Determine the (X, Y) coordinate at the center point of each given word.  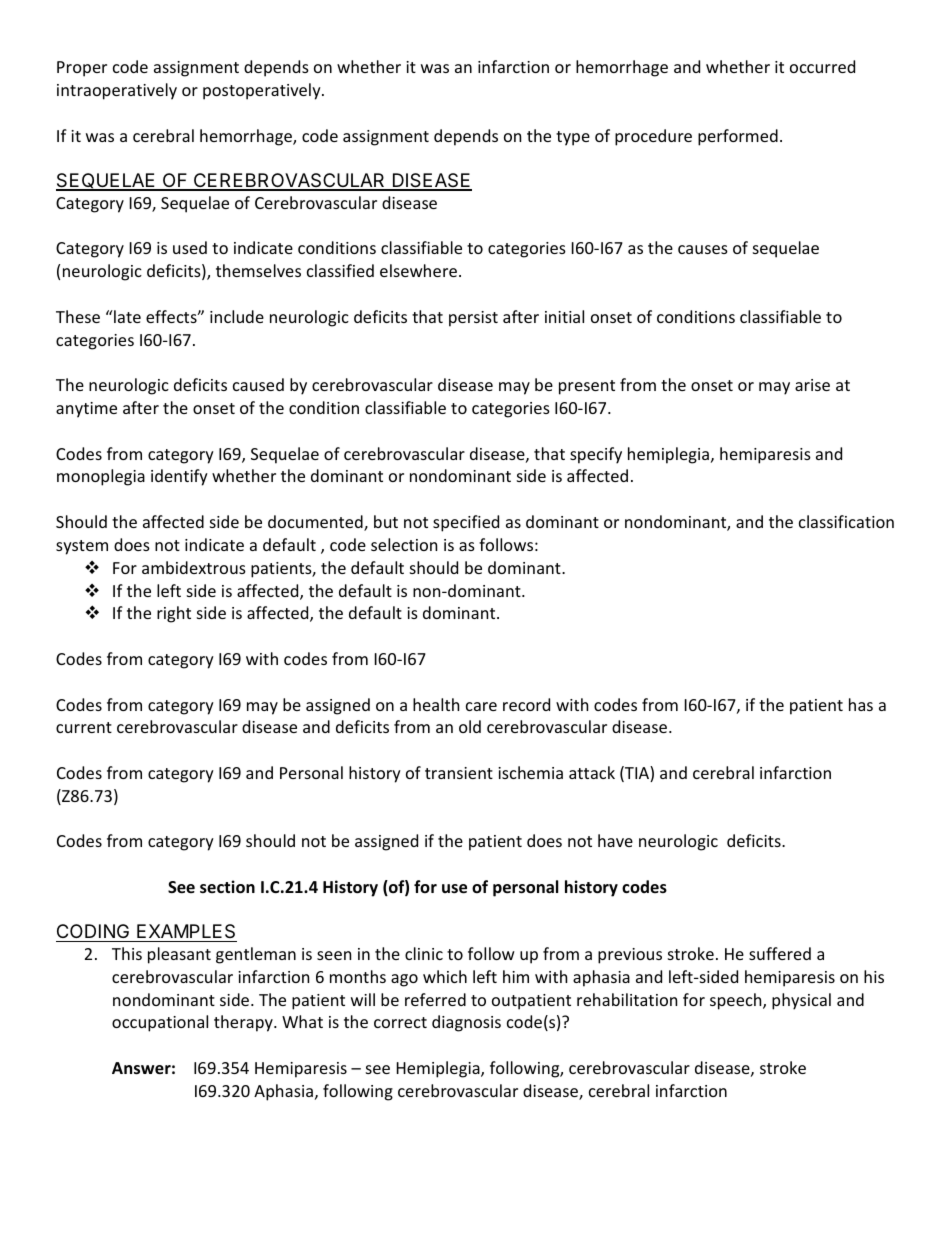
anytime (86, 410)
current (84, 727)
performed (738, 137)
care (481, 706)
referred (435, 999)
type (573, 138)
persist (473, 319)
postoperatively (263, 91)
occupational (160, 1023)
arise (812, 385)
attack (592, 772)
